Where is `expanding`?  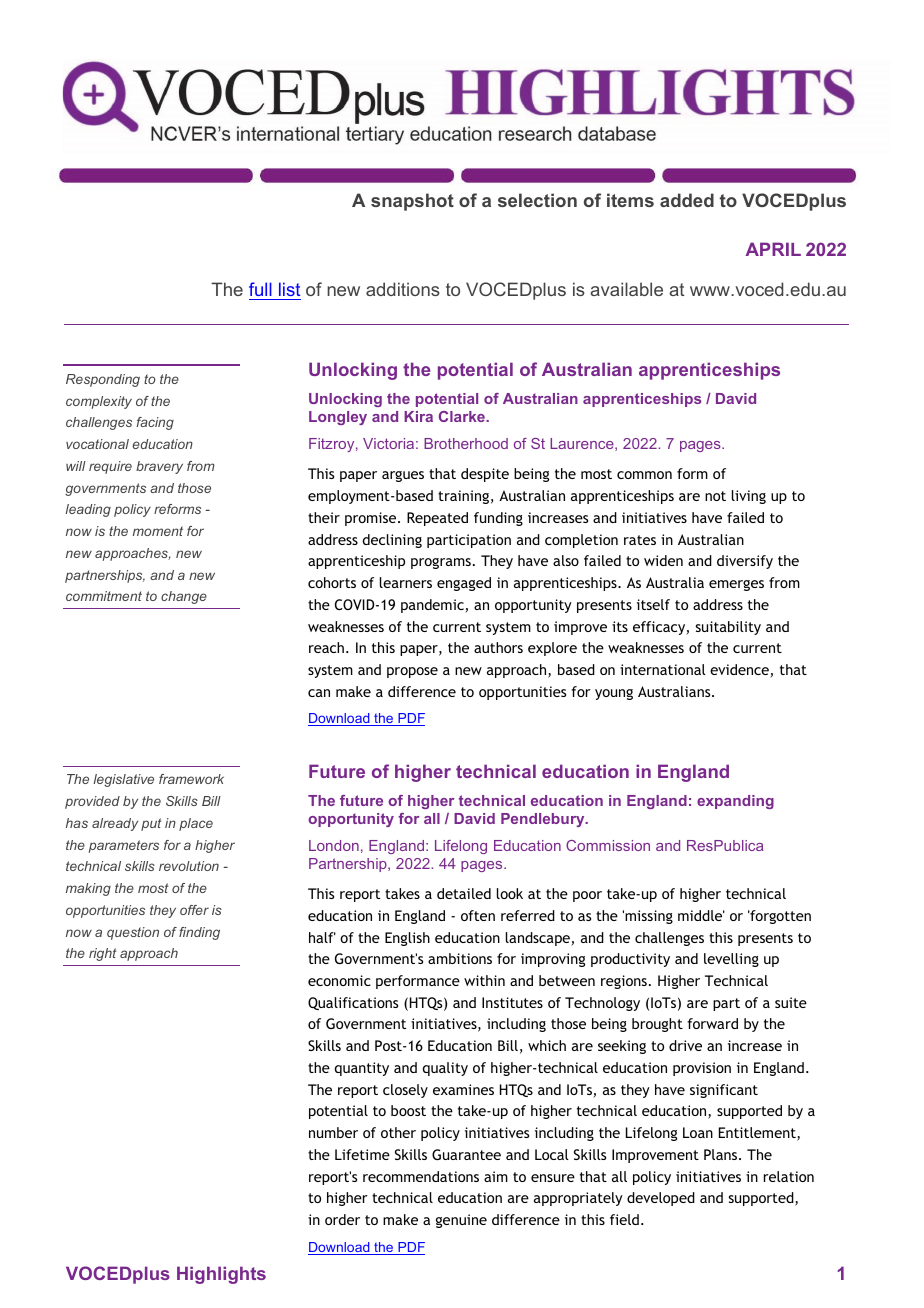
expanding is located at coordinates (735, 802).
